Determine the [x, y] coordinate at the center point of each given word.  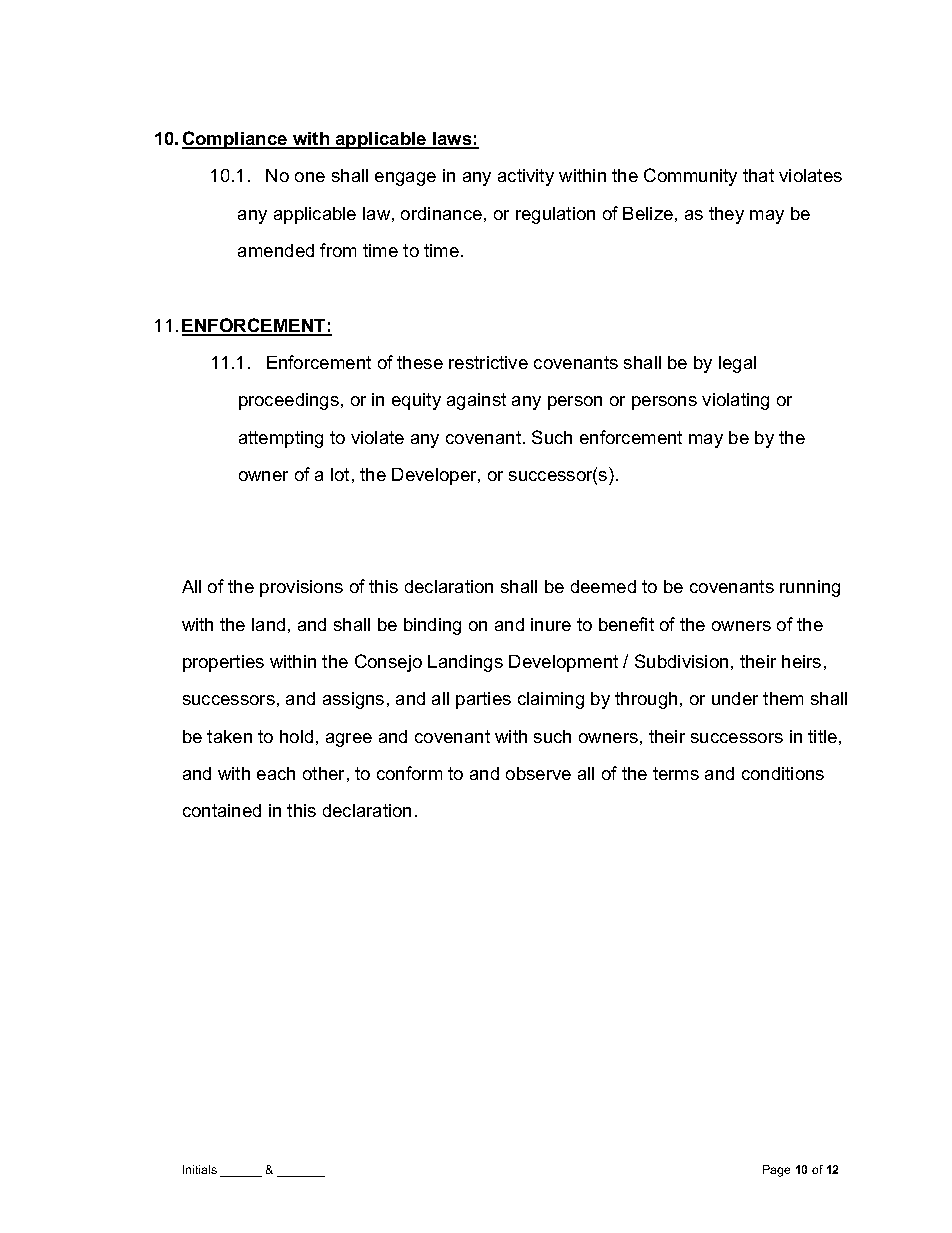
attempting [281, 439]
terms [676, 773]
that [758, 175]
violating [735, 401]
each [276, 773]
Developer [435, 476]
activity [526, 177]
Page [776, 1171]
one [310, 177]
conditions [783, 773]
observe [538, 773]
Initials [200, 1169]
